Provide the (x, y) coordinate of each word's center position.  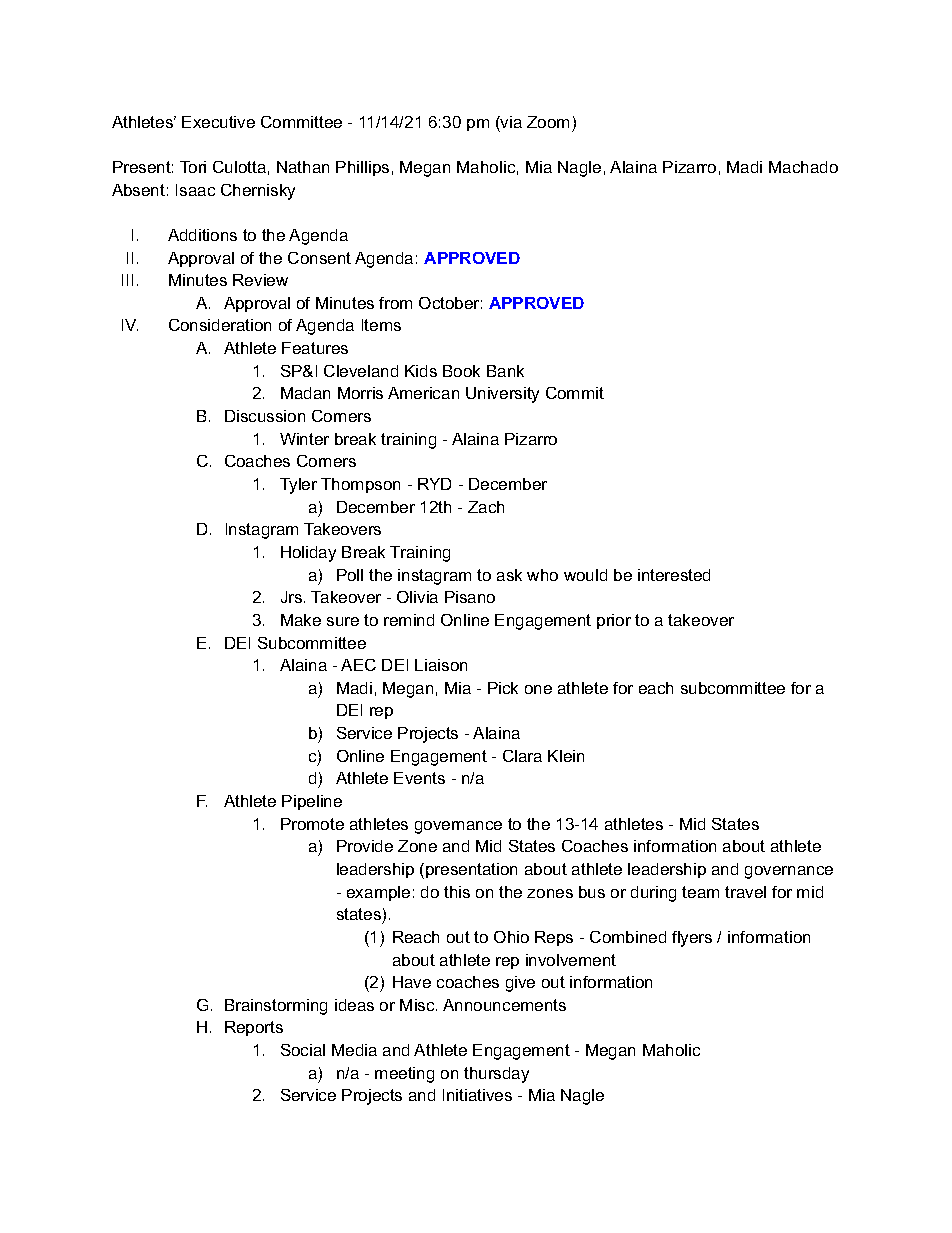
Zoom (548, 122)
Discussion (265, 416)
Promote (312, 824)
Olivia (417, 597)
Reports (254, 1028)
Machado (803, 167)
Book (461, 371)
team (700, 892)
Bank (505, 371)
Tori (193, 167)
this (457, 892)
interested (674, 575)
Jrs (293, 597)
